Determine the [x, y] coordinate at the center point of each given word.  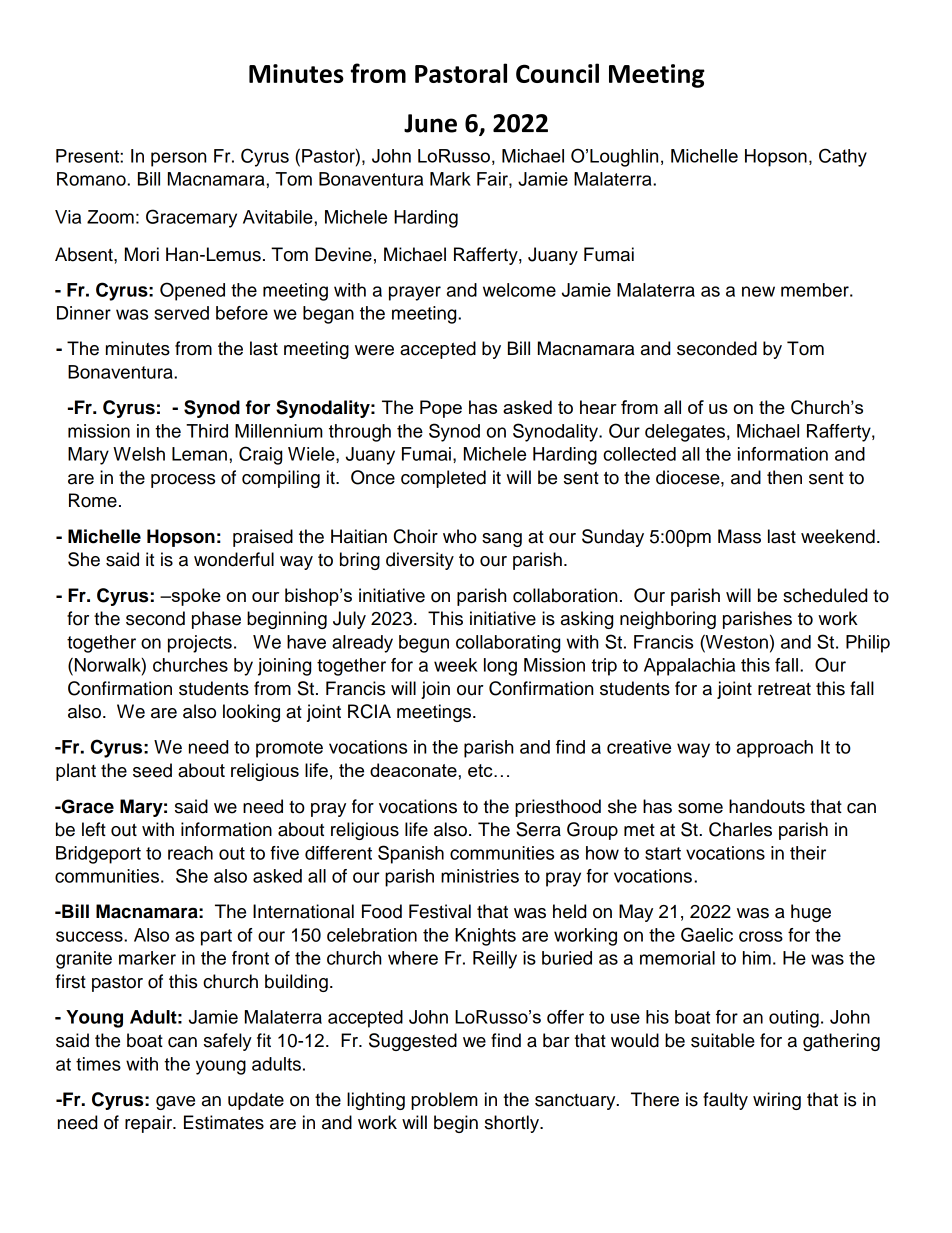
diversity [420, 561]
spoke [195, 597]
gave [175, 1103]
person [178, 159]
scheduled [825, 595]
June [430, 123]
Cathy [843, 157]
